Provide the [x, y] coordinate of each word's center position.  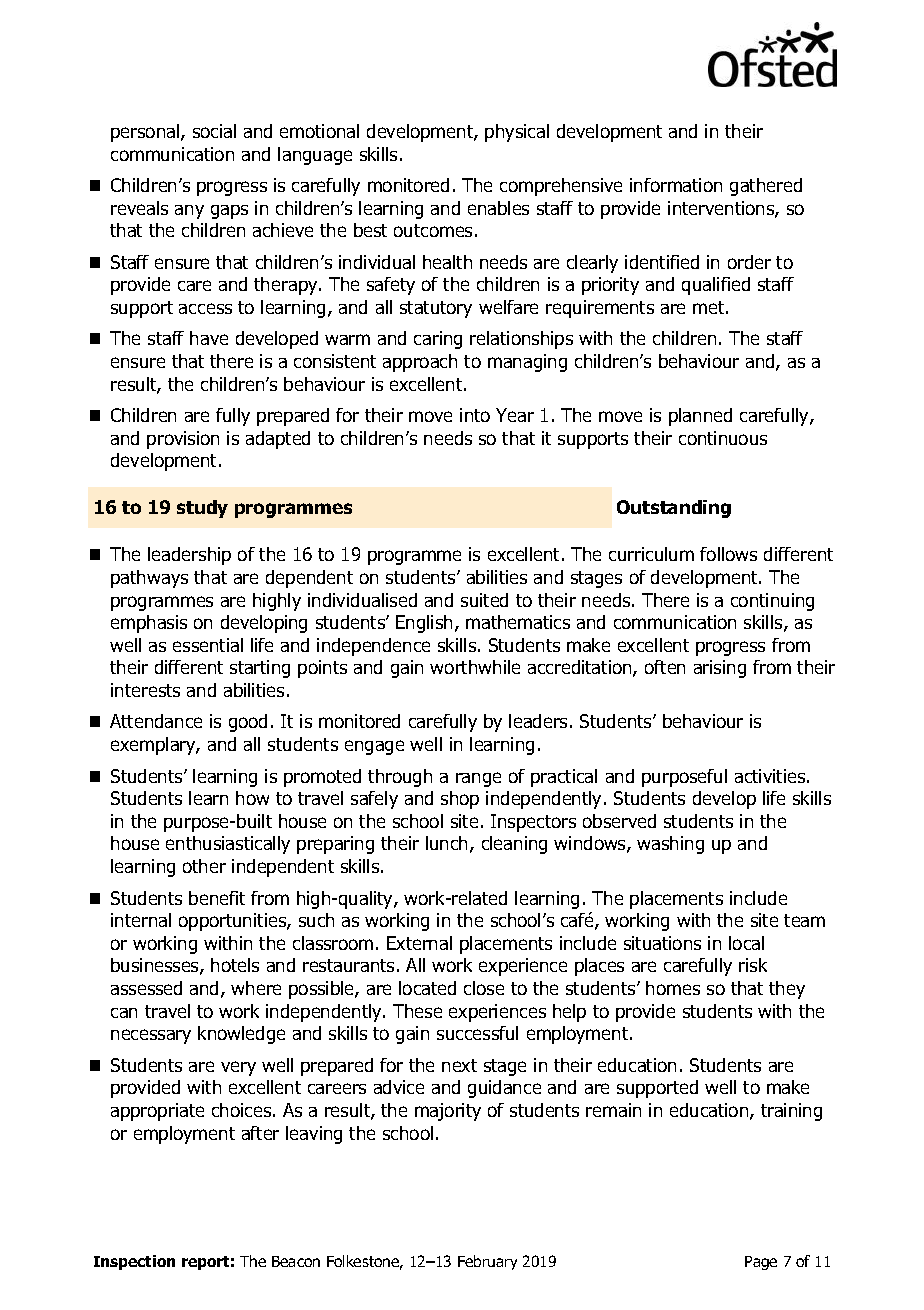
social [214, 131]
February [487, 1262]
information [676, 185]
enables [498, 208]
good [248, 723]
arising [720, 669]
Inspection [134, 1262]
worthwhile [475, 667]
